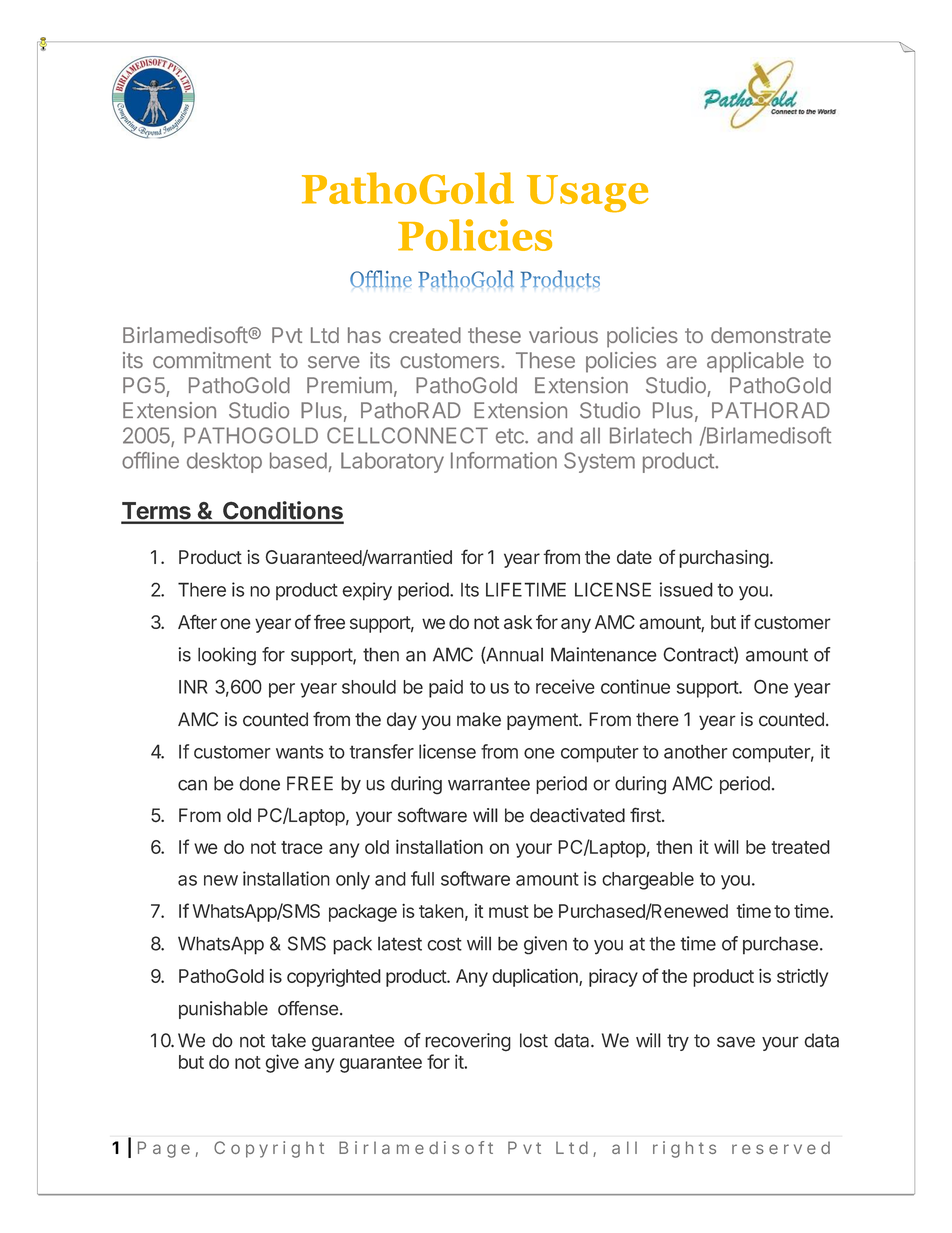  Describe the element at coordinates (197, 622) in the screenshot. I see `After` at that location.
